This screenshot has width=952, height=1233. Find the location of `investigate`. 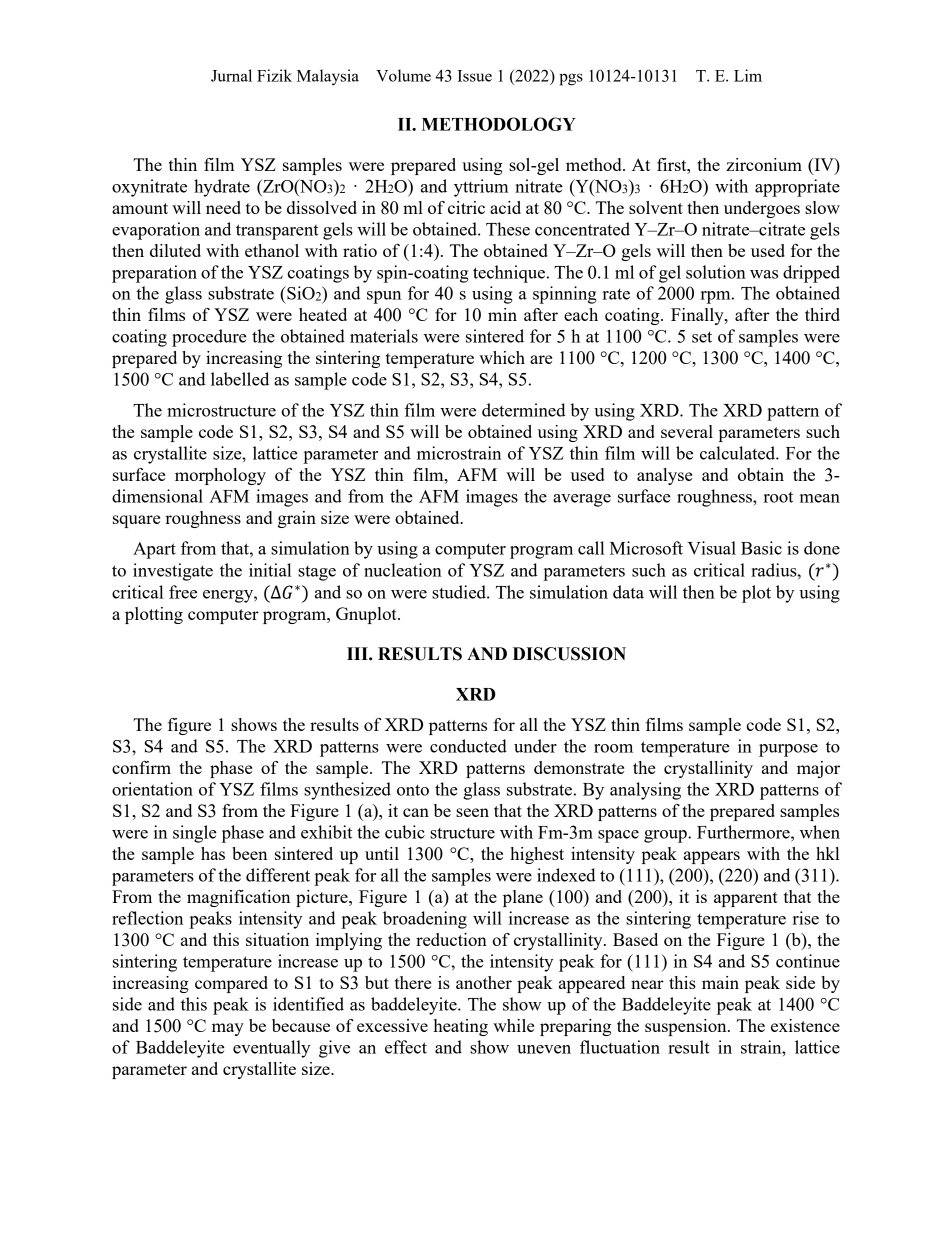

investigate is located at coordinates (173, 572).
